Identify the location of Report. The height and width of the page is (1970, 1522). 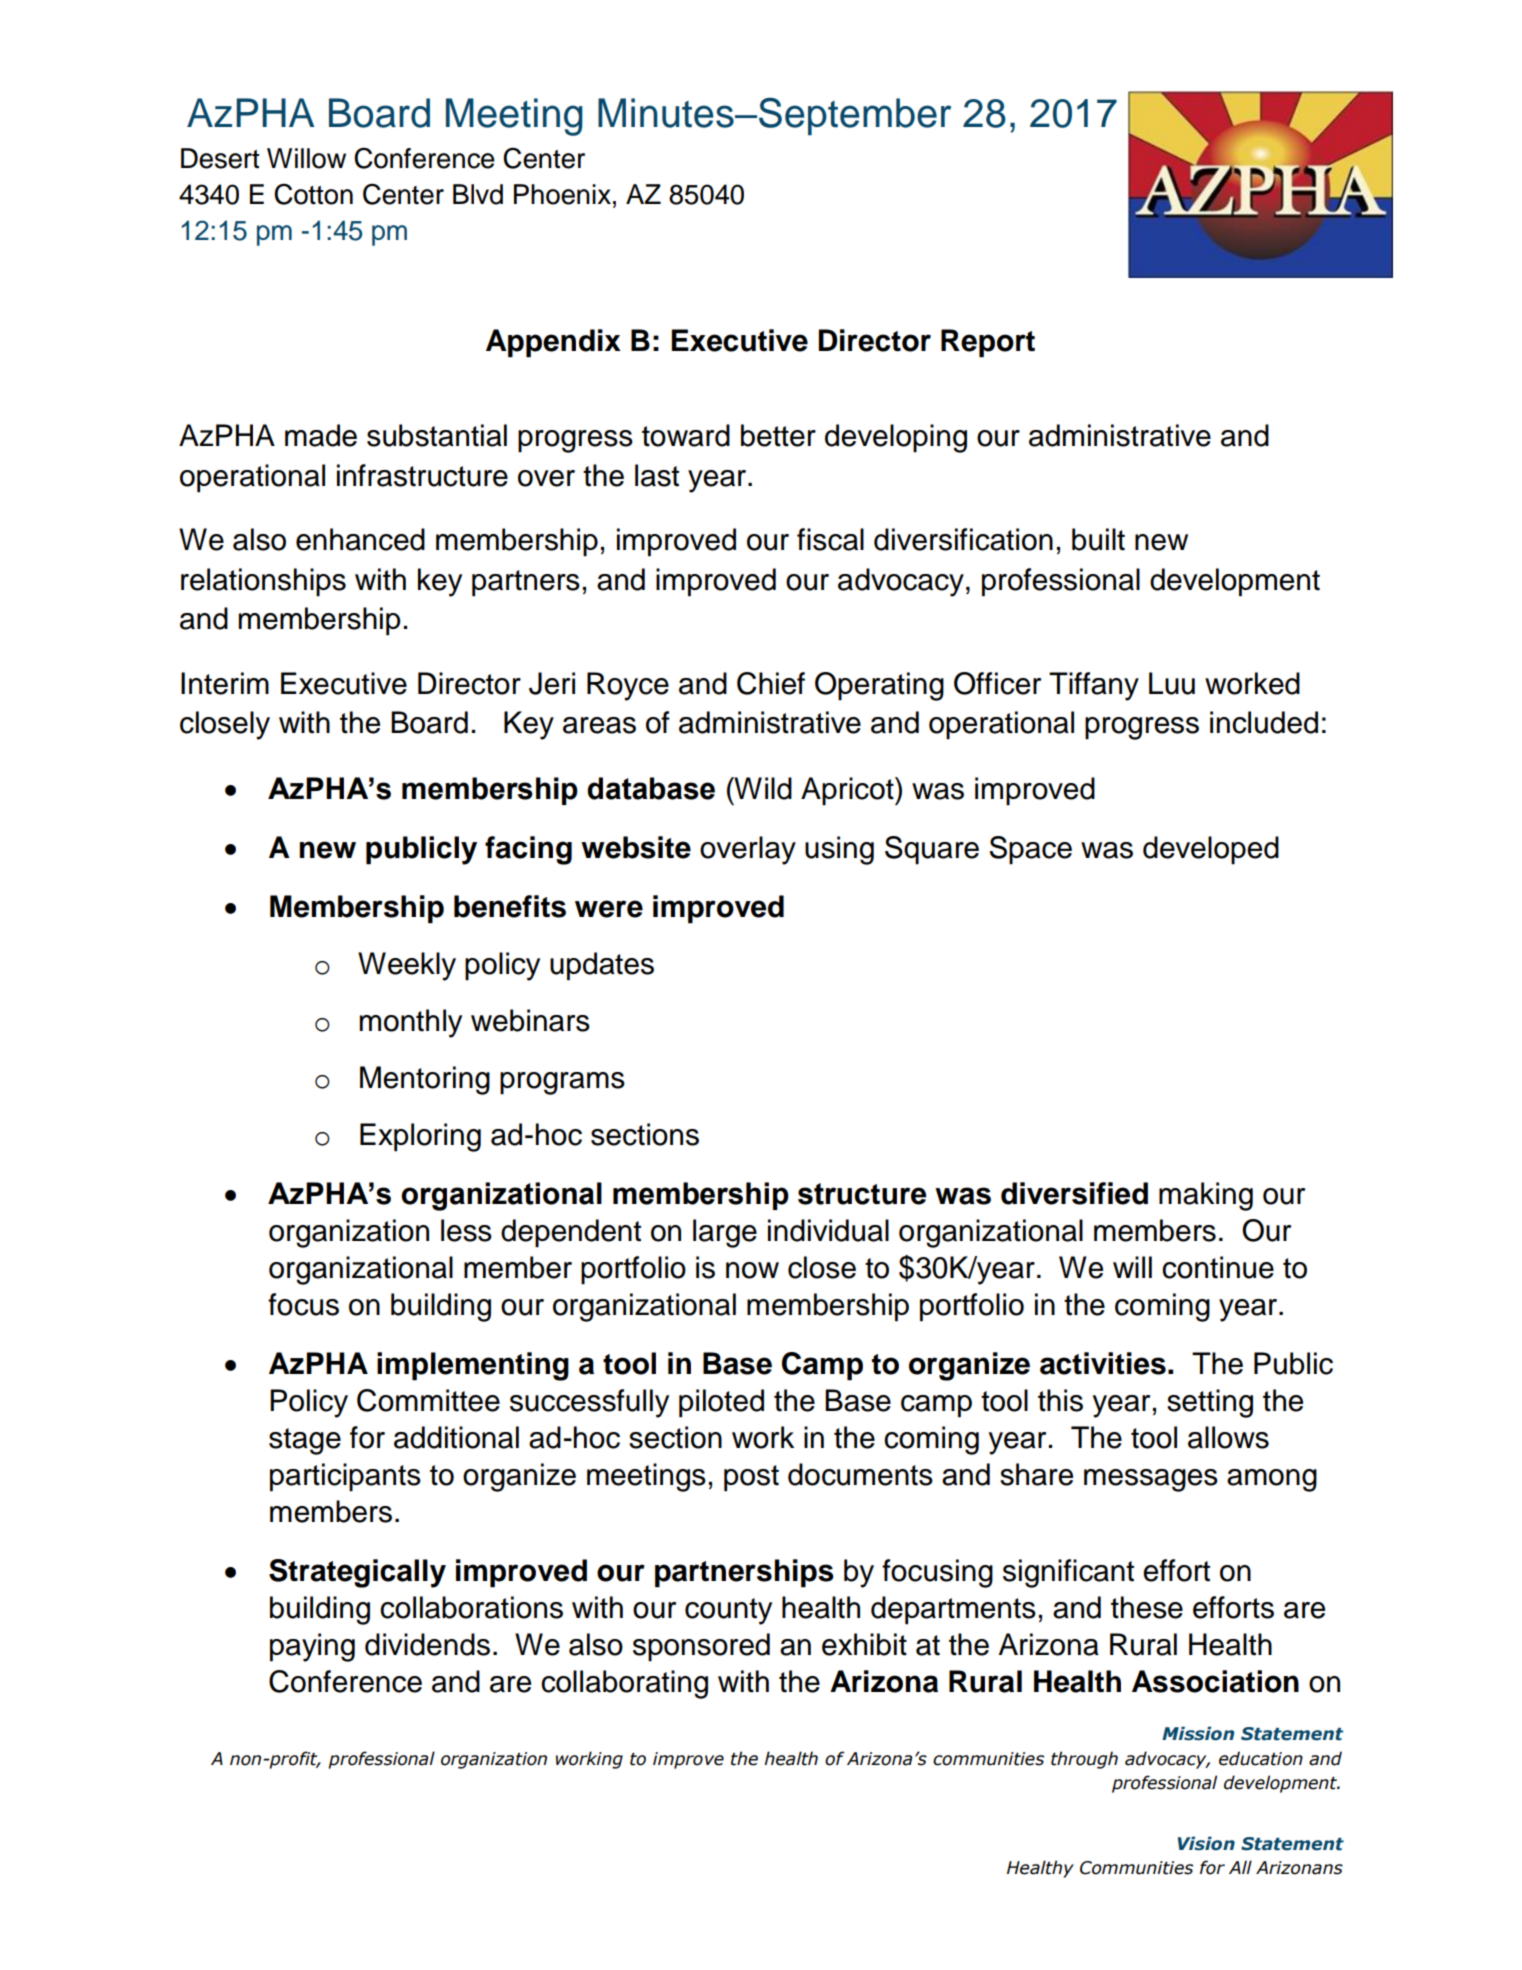
(988, 343).
